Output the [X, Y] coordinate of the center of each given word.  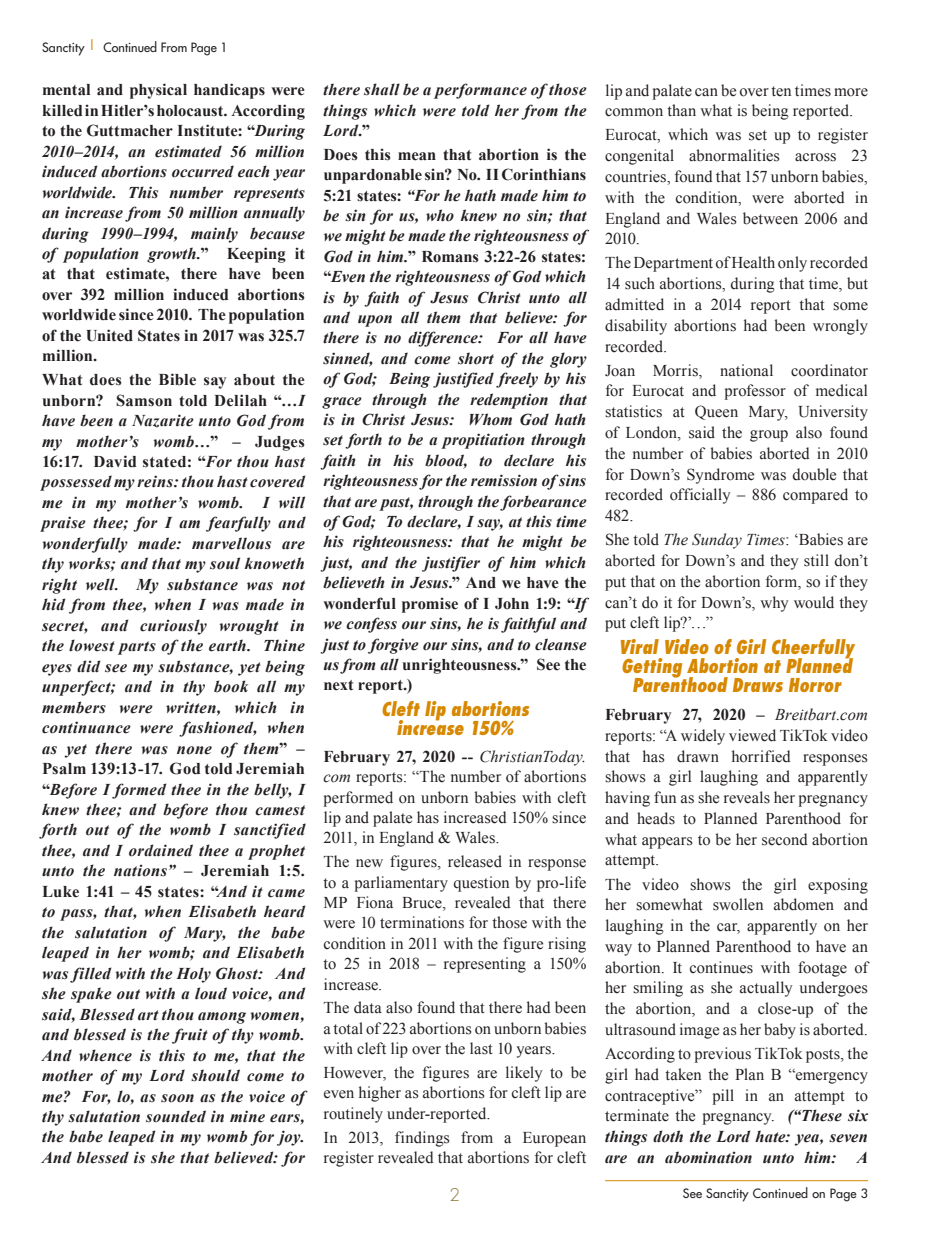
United [109, 335]
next [338, 685]
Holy [193, 975]
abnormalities [734, 155]
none [194, 750]
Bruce [423, 904]
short [476, 358]
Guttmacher [130, 130]
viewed [752, 735]
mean [417, 156]
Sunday [717, 541]
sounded [176, 1116]
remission [504, 480]
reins [156, 481]
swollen [738, 904]
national [746, 370]
